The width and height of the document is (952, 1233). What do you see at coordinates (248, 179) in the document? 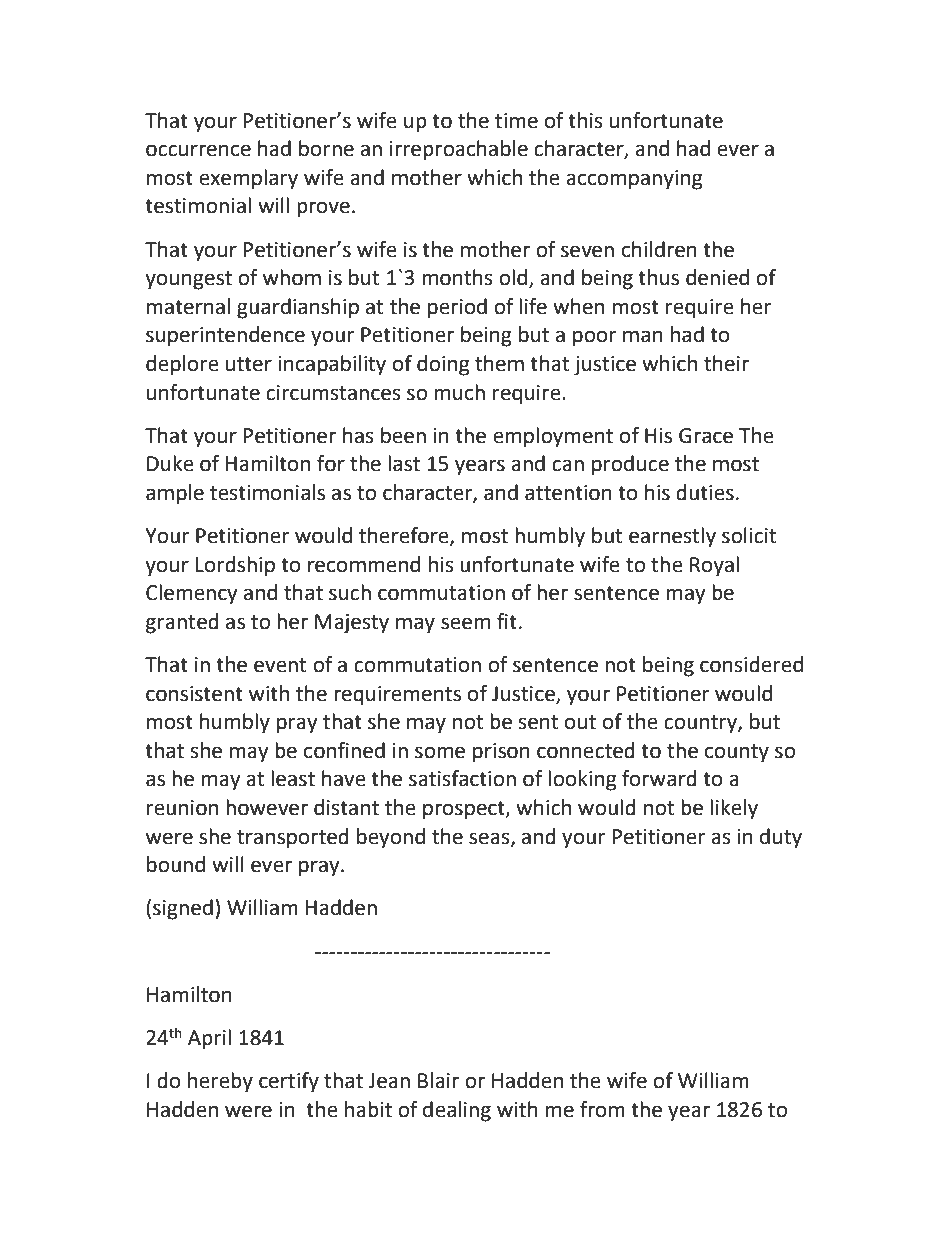
I see `exemplary` at bounding box center [248, 179].
